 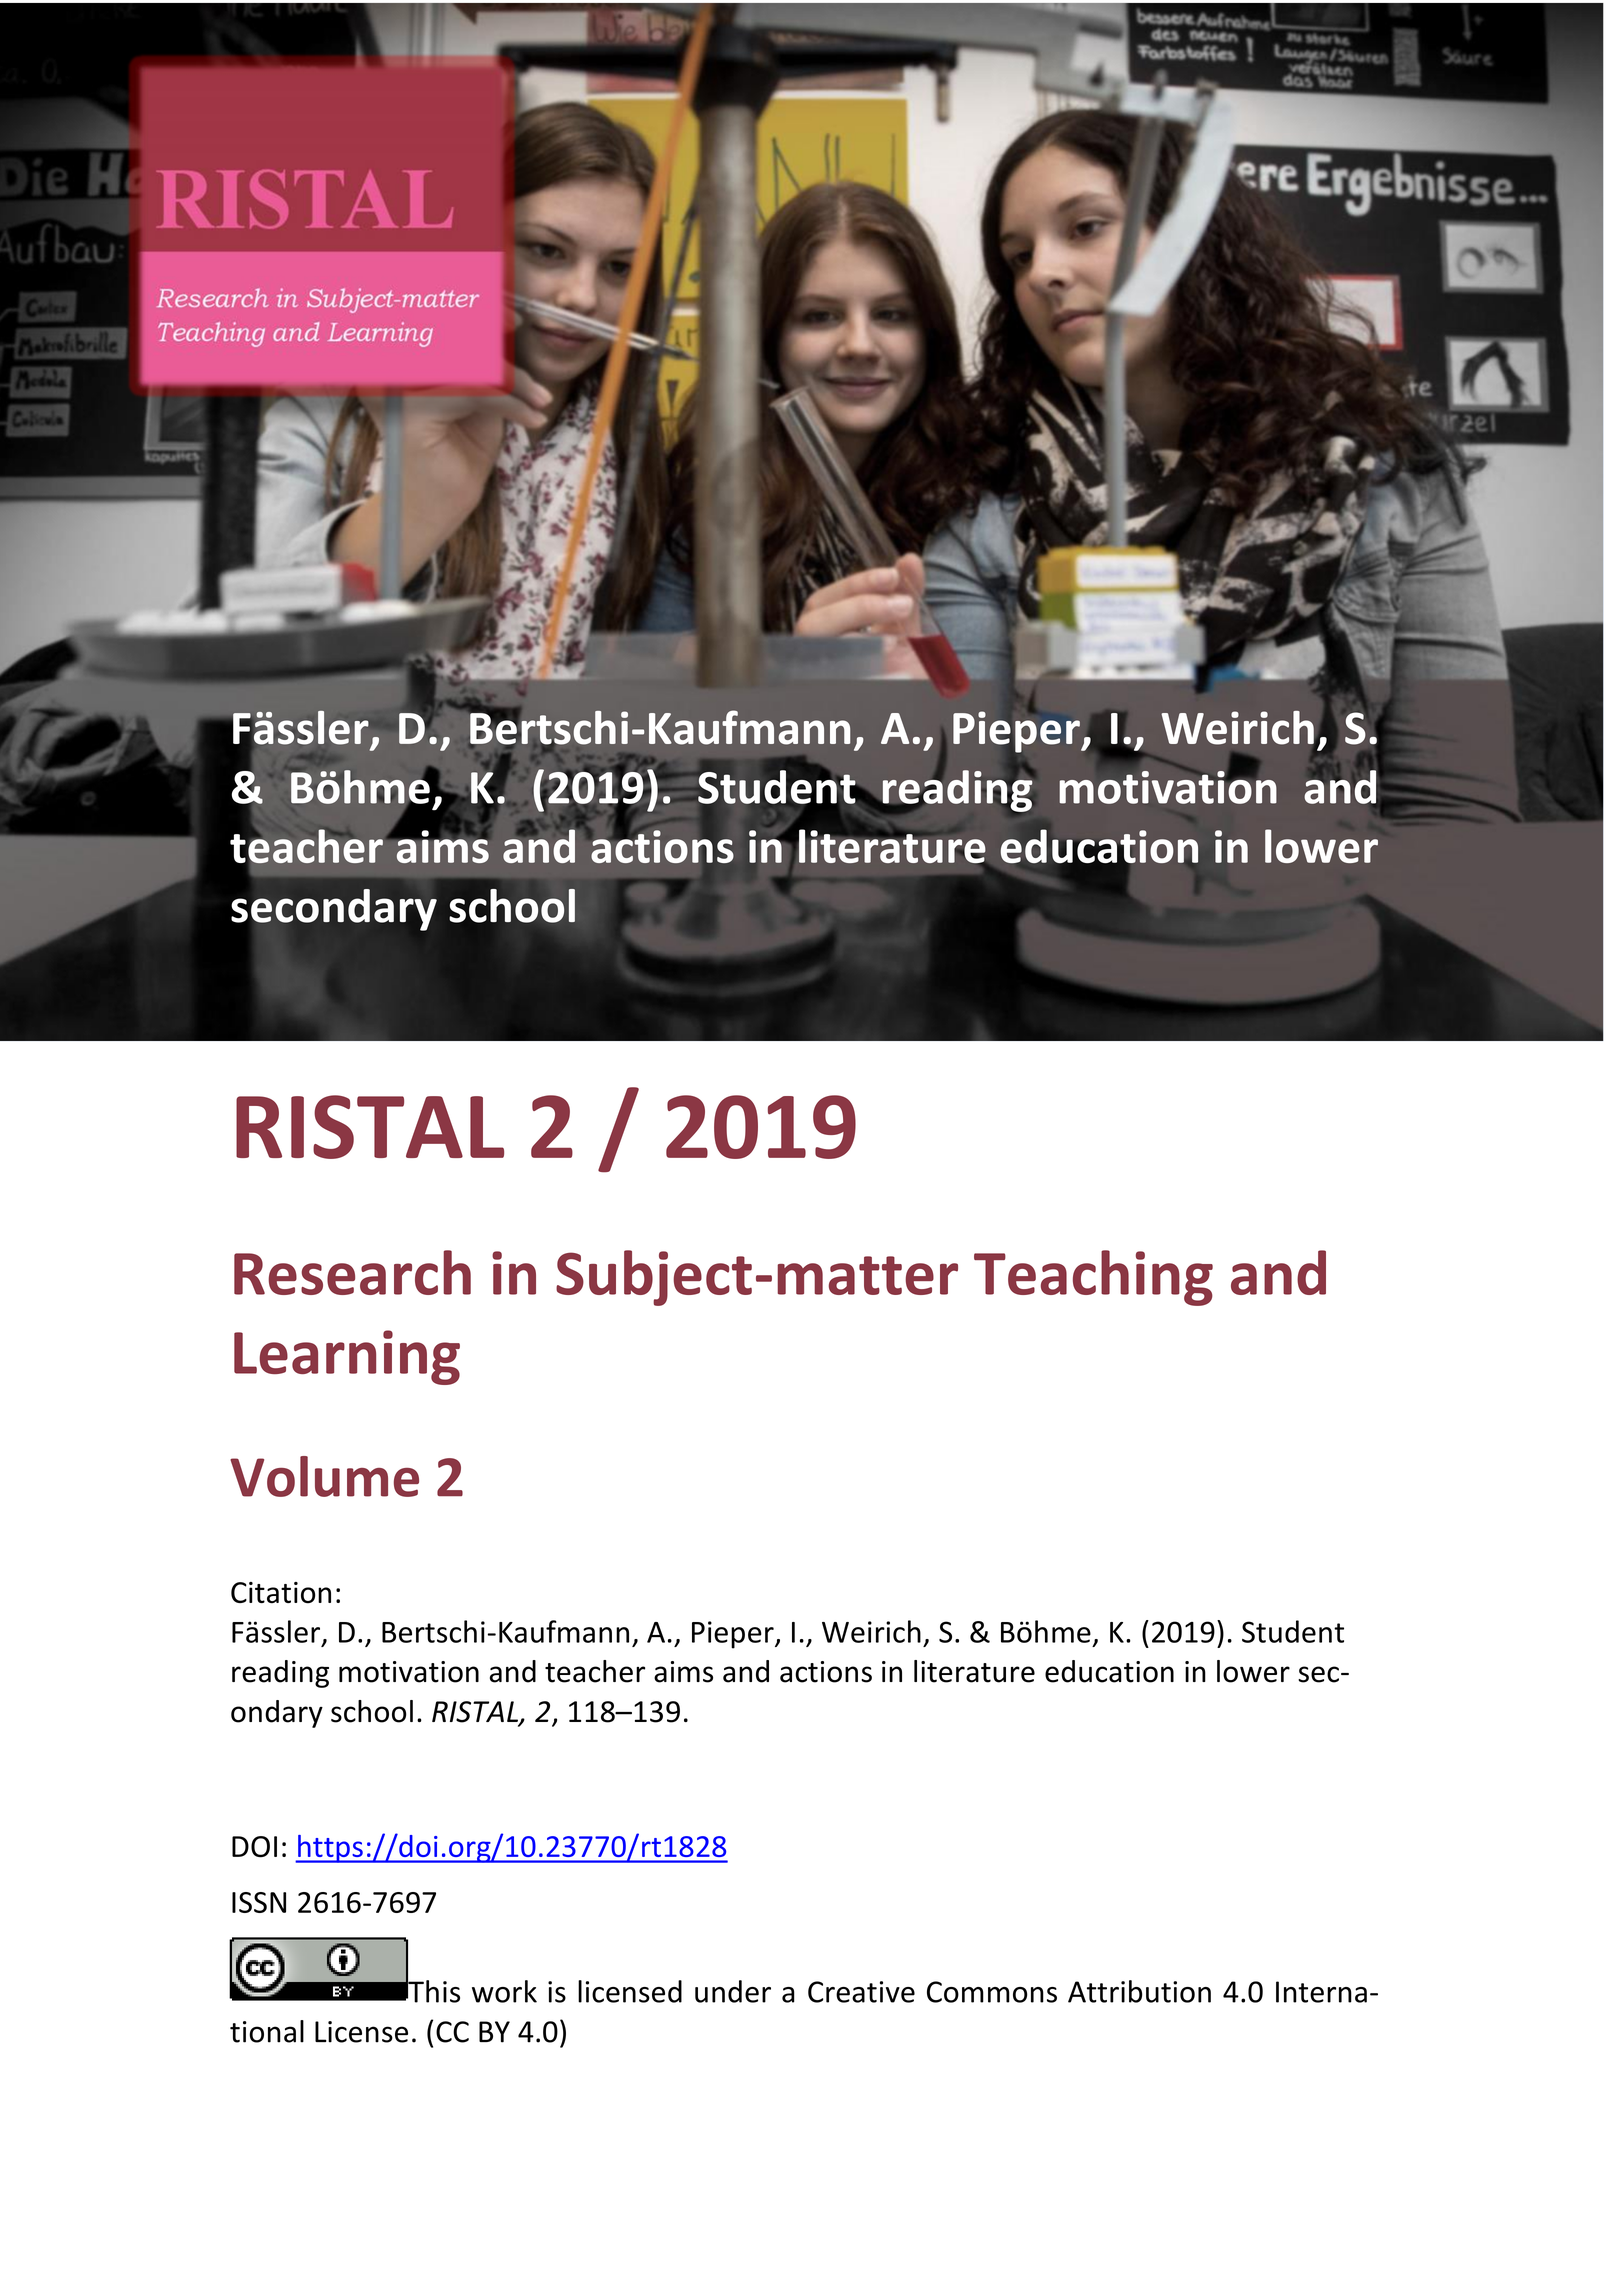 What do you see at coordinates (1139, 1991) in the screenshot?
I see `Attribution` at bounding box center [1139, 1991].
